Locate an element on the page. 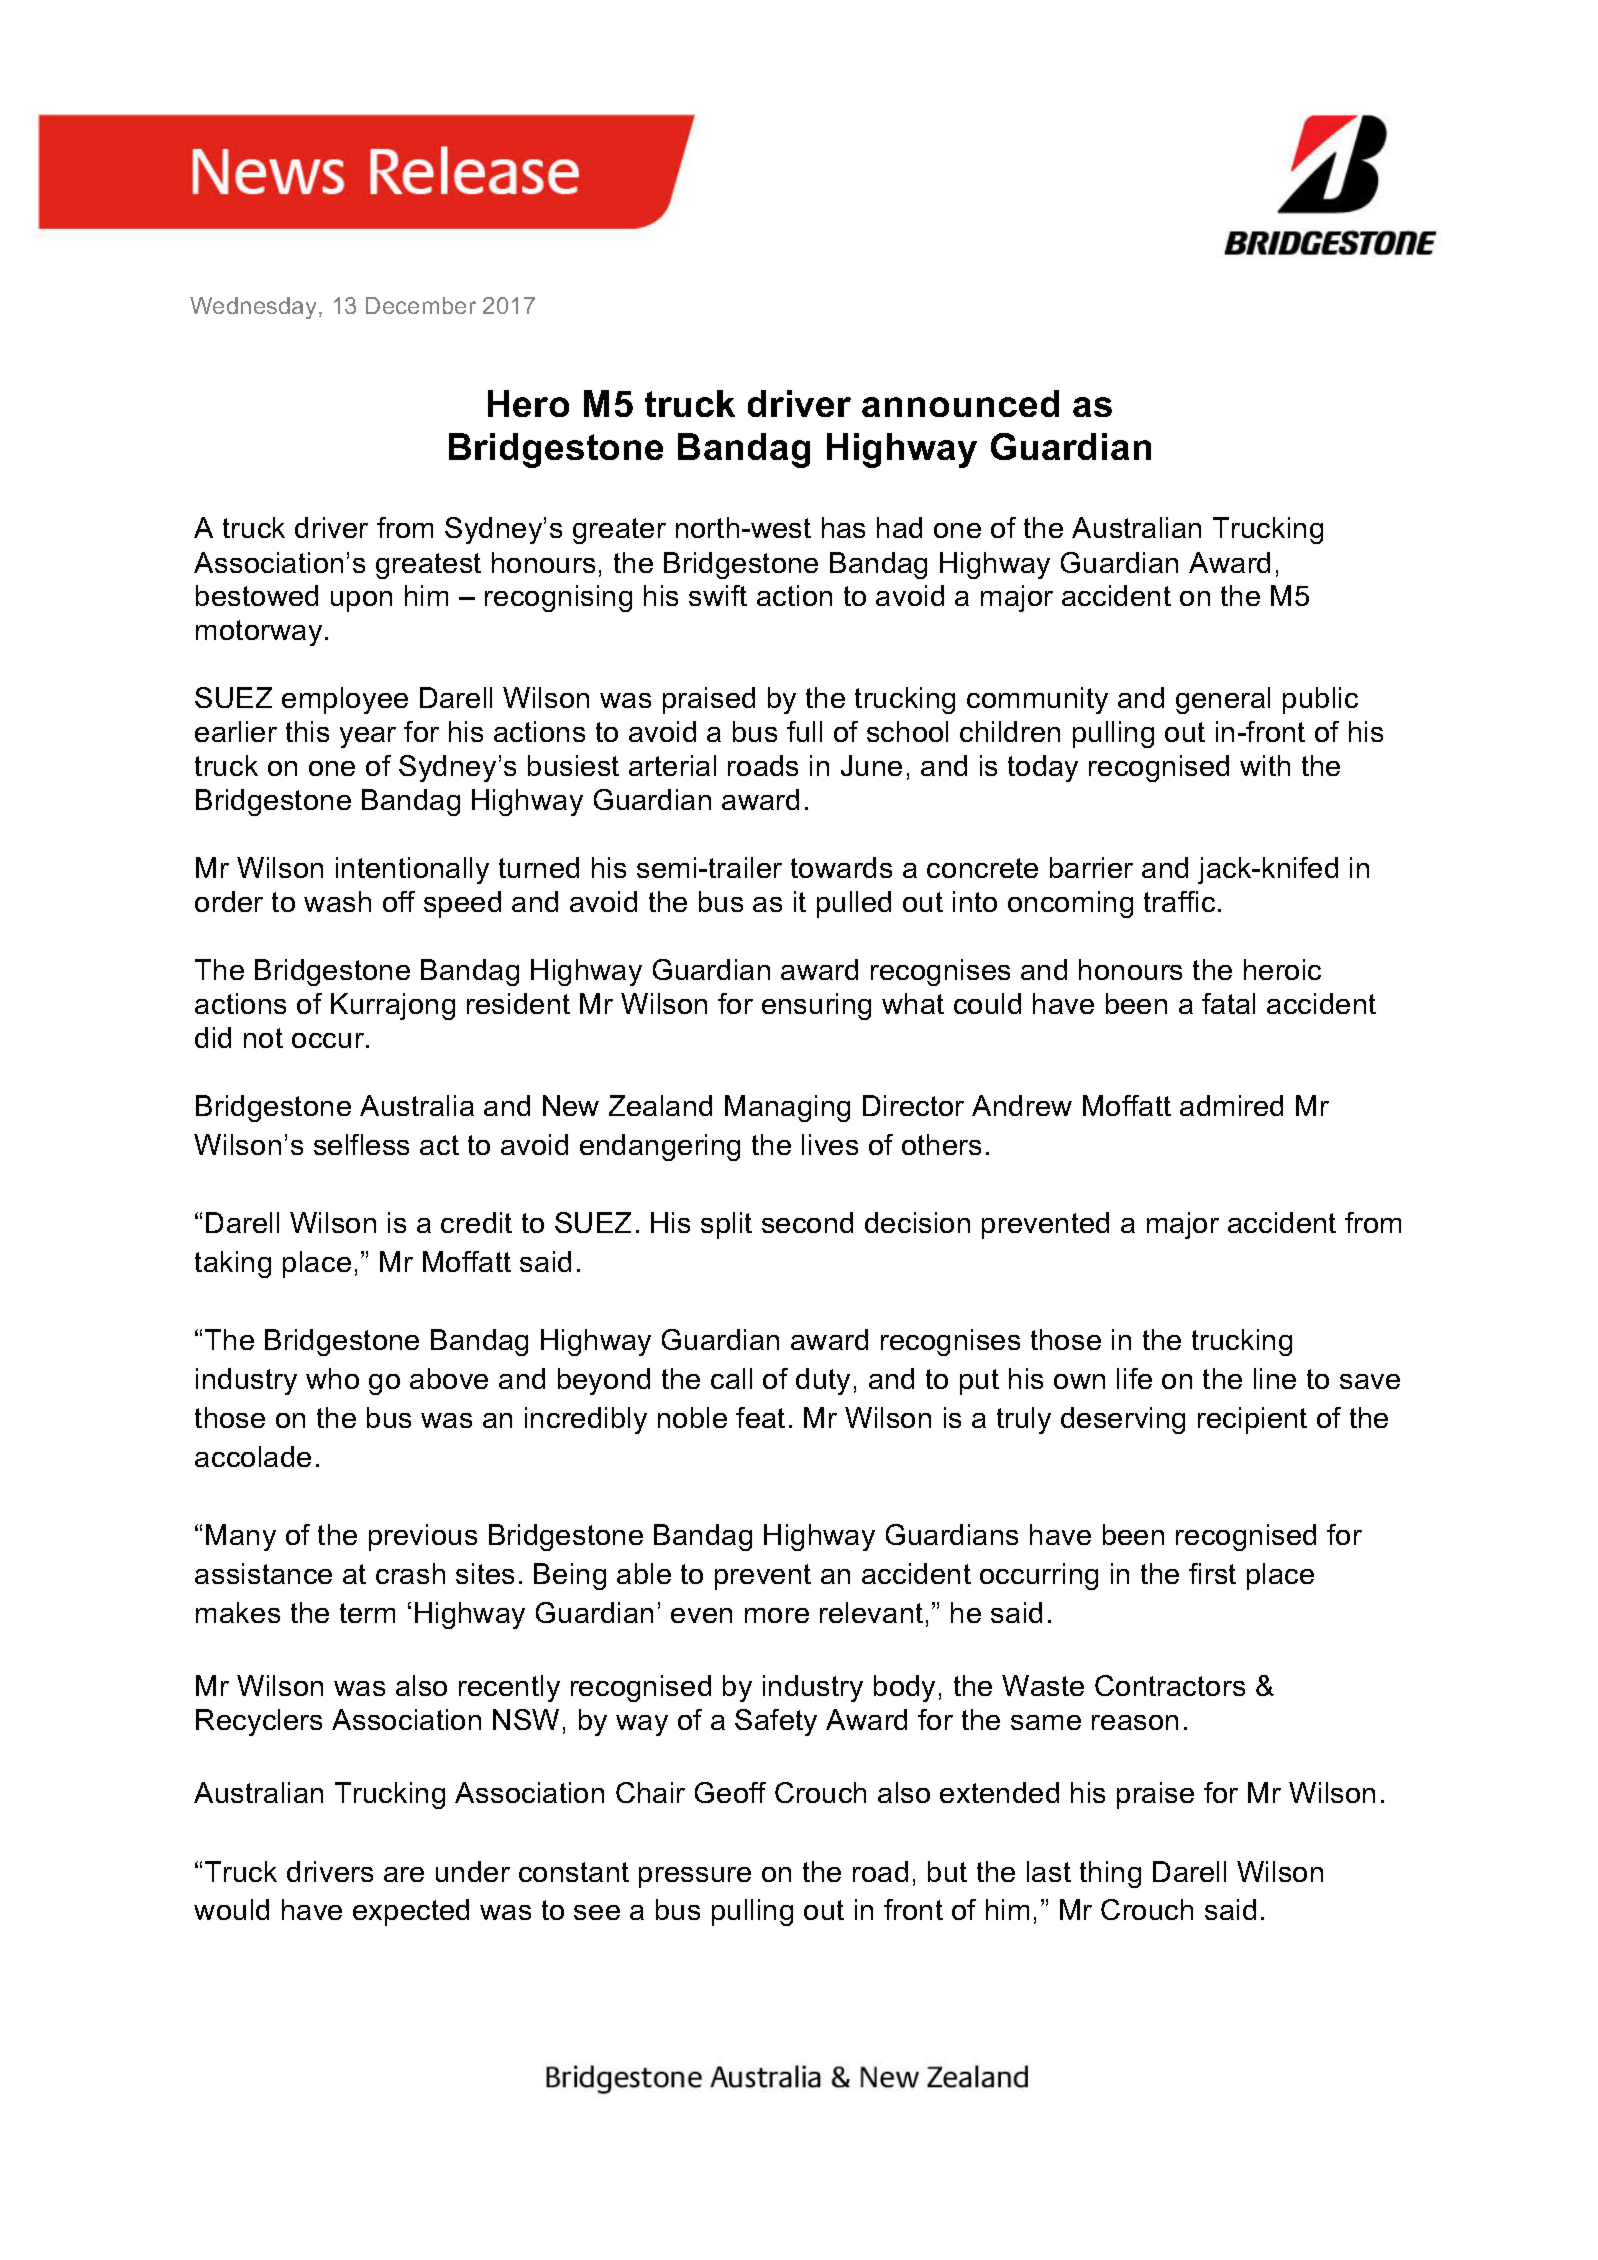 The image size is (1598, 2260). December is located at coordinates (421, 305).
